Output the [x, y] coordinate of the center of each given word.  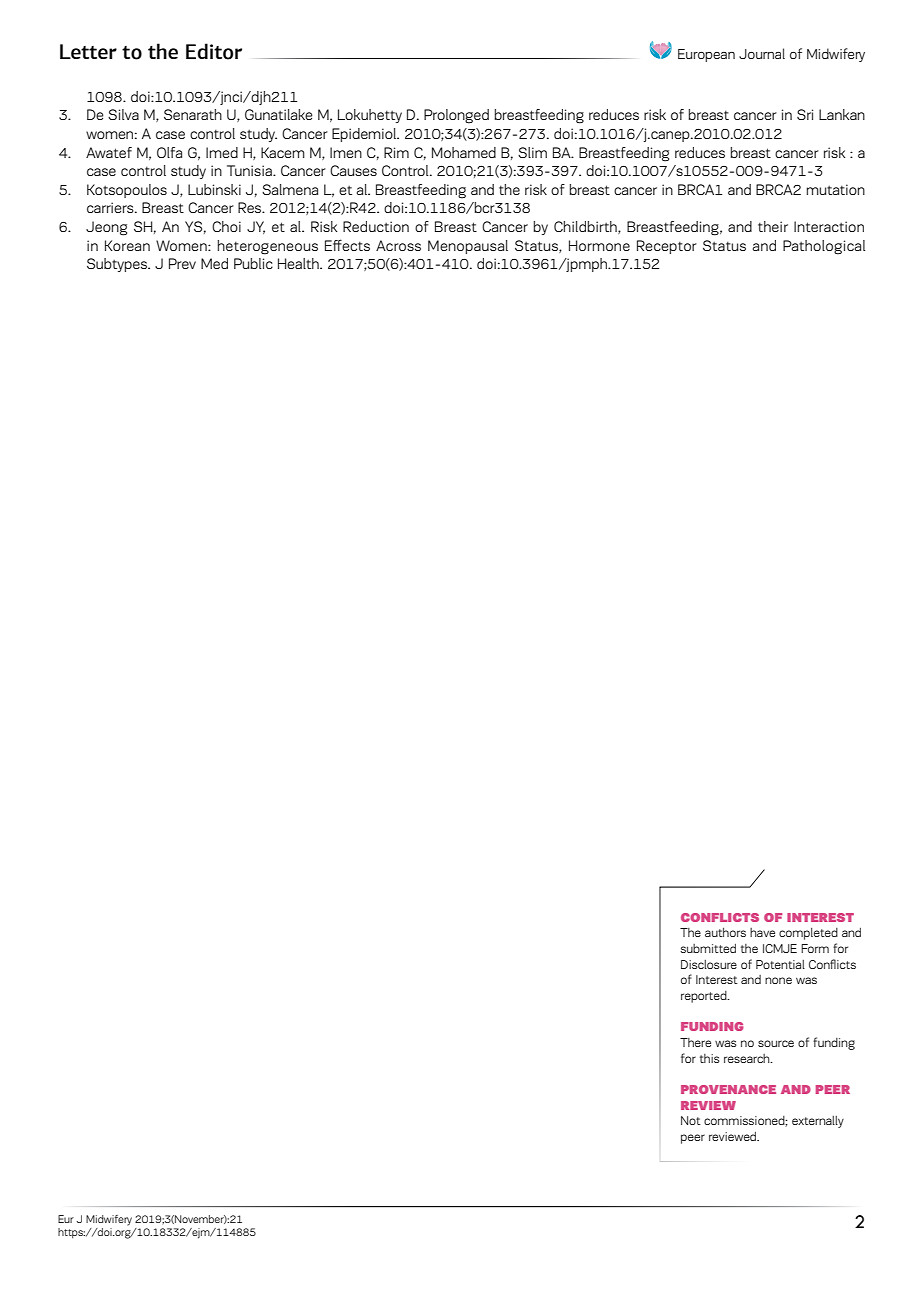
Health [299, 263]
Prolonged [456, 116]
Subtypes [118, 265]
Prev [182, 263]
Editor [214, 51]
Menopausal [468, 247]
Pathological [824, 247]
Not [691, 1120]
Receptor [667, 247]
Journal [762, 53]
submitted [708, 948]
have [762, 932]
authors [725, 932]
